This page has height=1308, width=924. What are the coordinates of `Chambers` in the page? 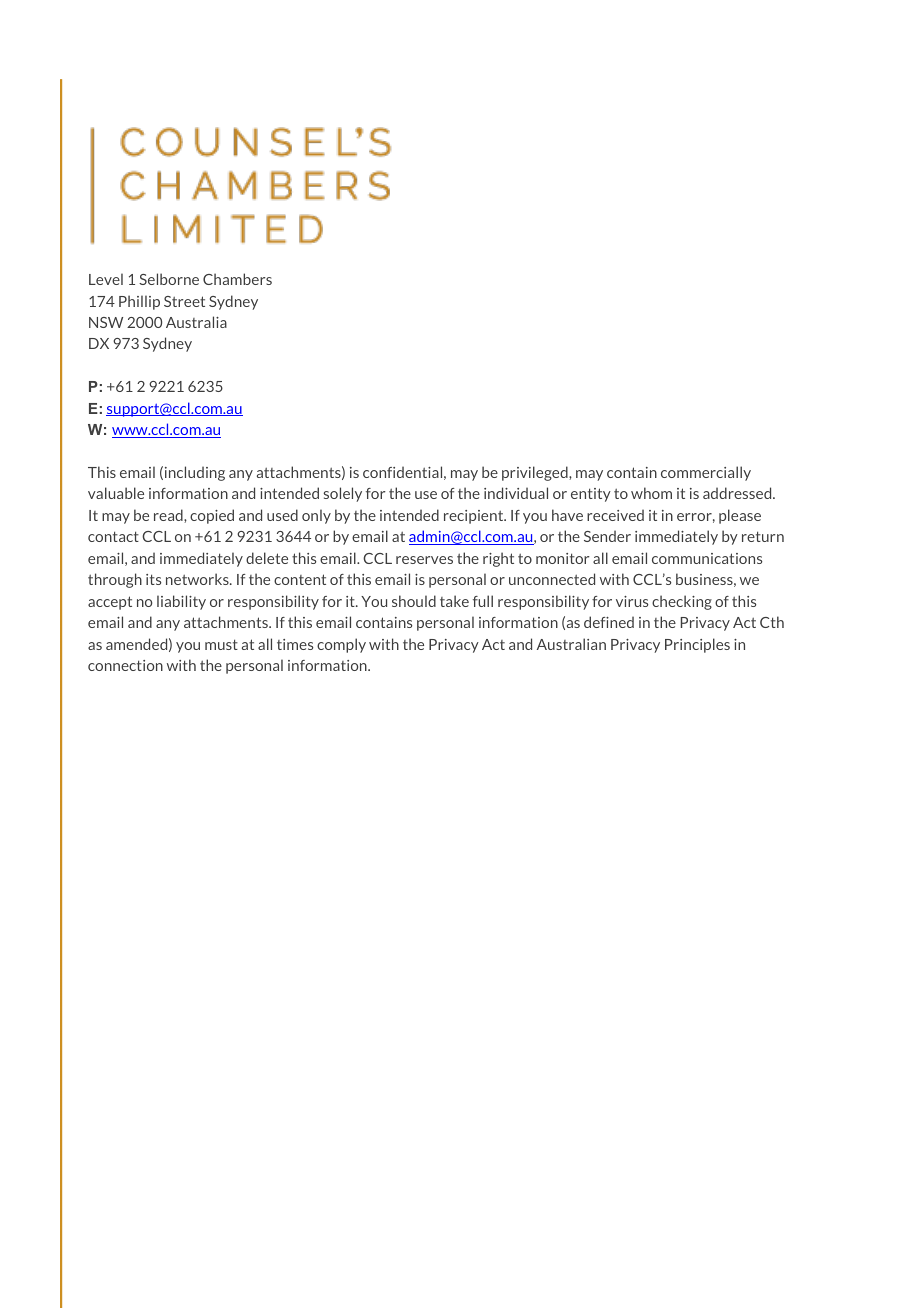 It's located at (237, 279).
